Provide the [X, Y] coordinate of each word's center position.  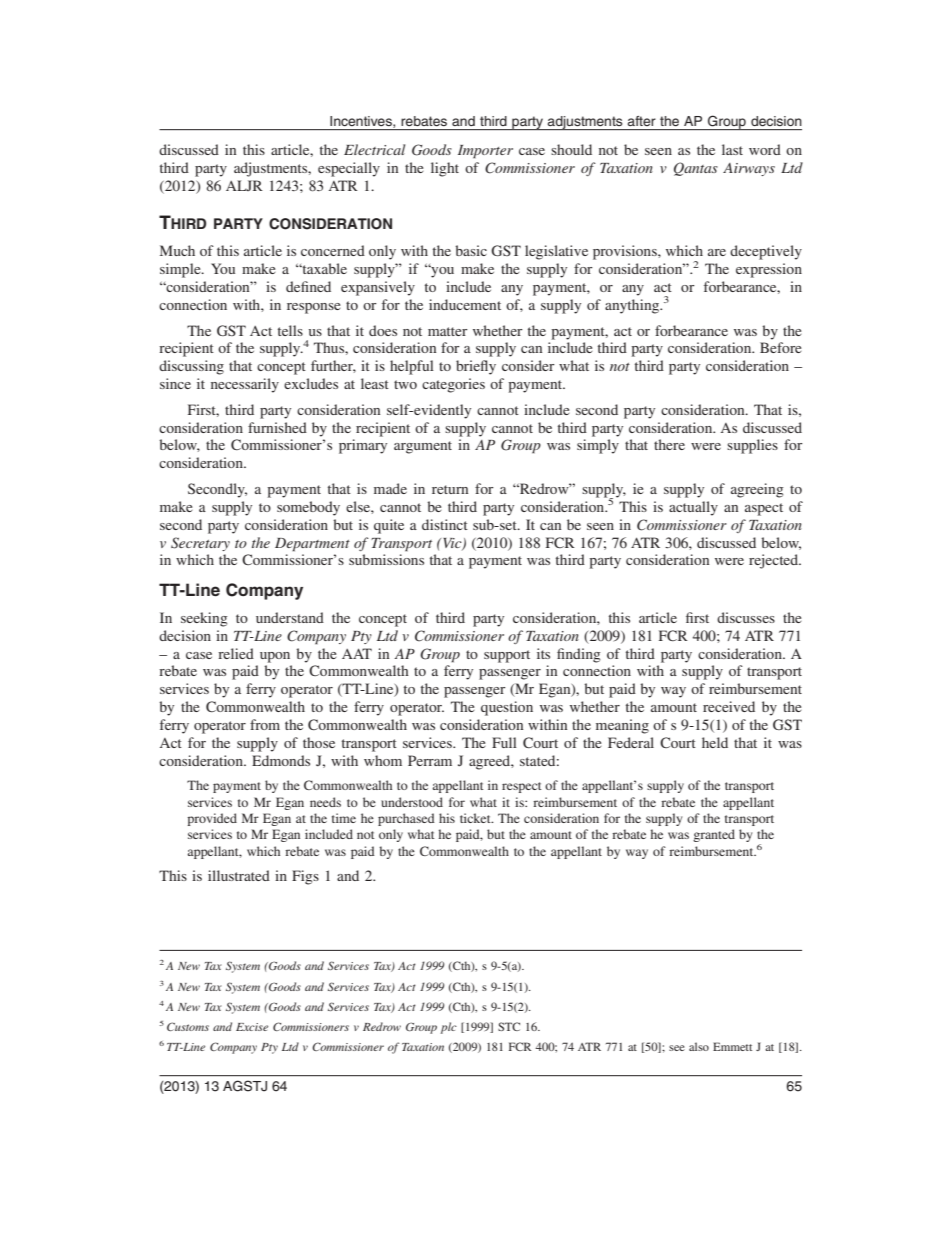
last [732, 149]
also [699, 1046]
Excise [252, 1027]
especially [349, 169]
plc [449, 1028]
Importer [485, 152]
